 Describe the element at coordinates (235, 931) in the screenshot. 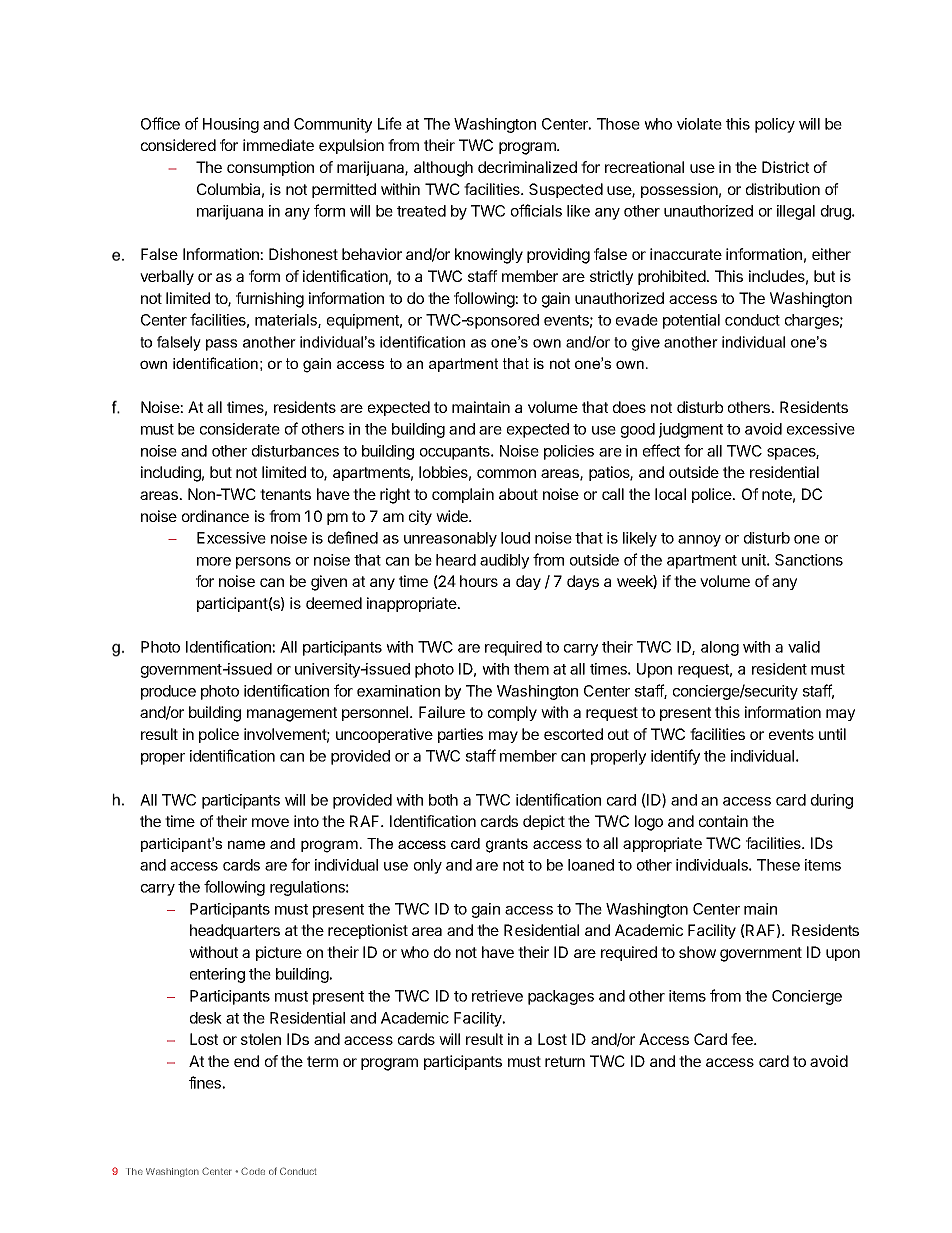

I see `headquarters` at that location.
